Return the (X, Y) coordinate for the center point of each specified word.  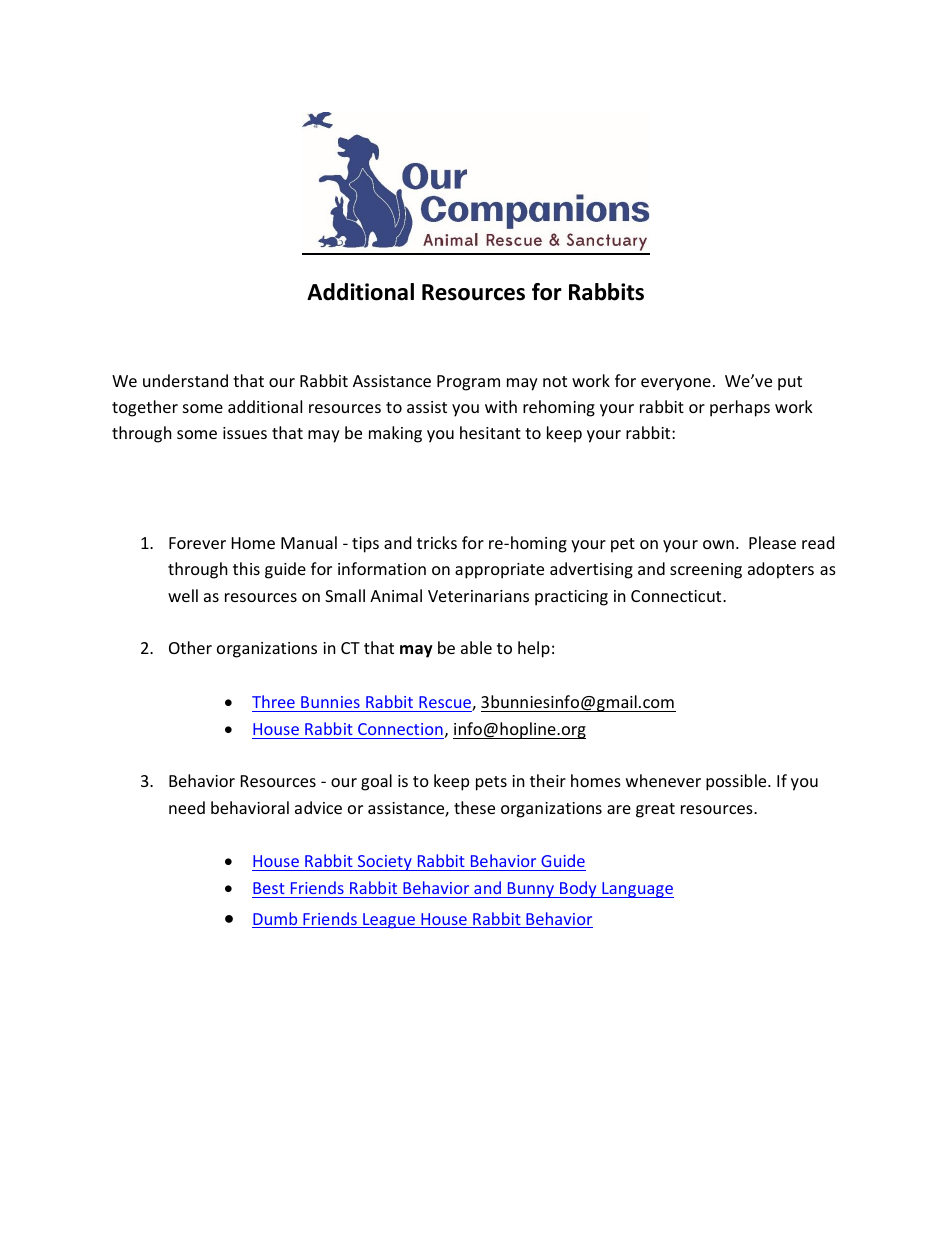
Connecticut (677, 596)
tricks (437, 542)
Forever (197, 543)
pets (491, 783)
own (718, 544)
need (187, 807)
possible (737, 782)
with (501, 406)
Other (190, 647)
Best (269, 888)
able (476, 647)
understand (185, 380)
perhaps (740, 408)
